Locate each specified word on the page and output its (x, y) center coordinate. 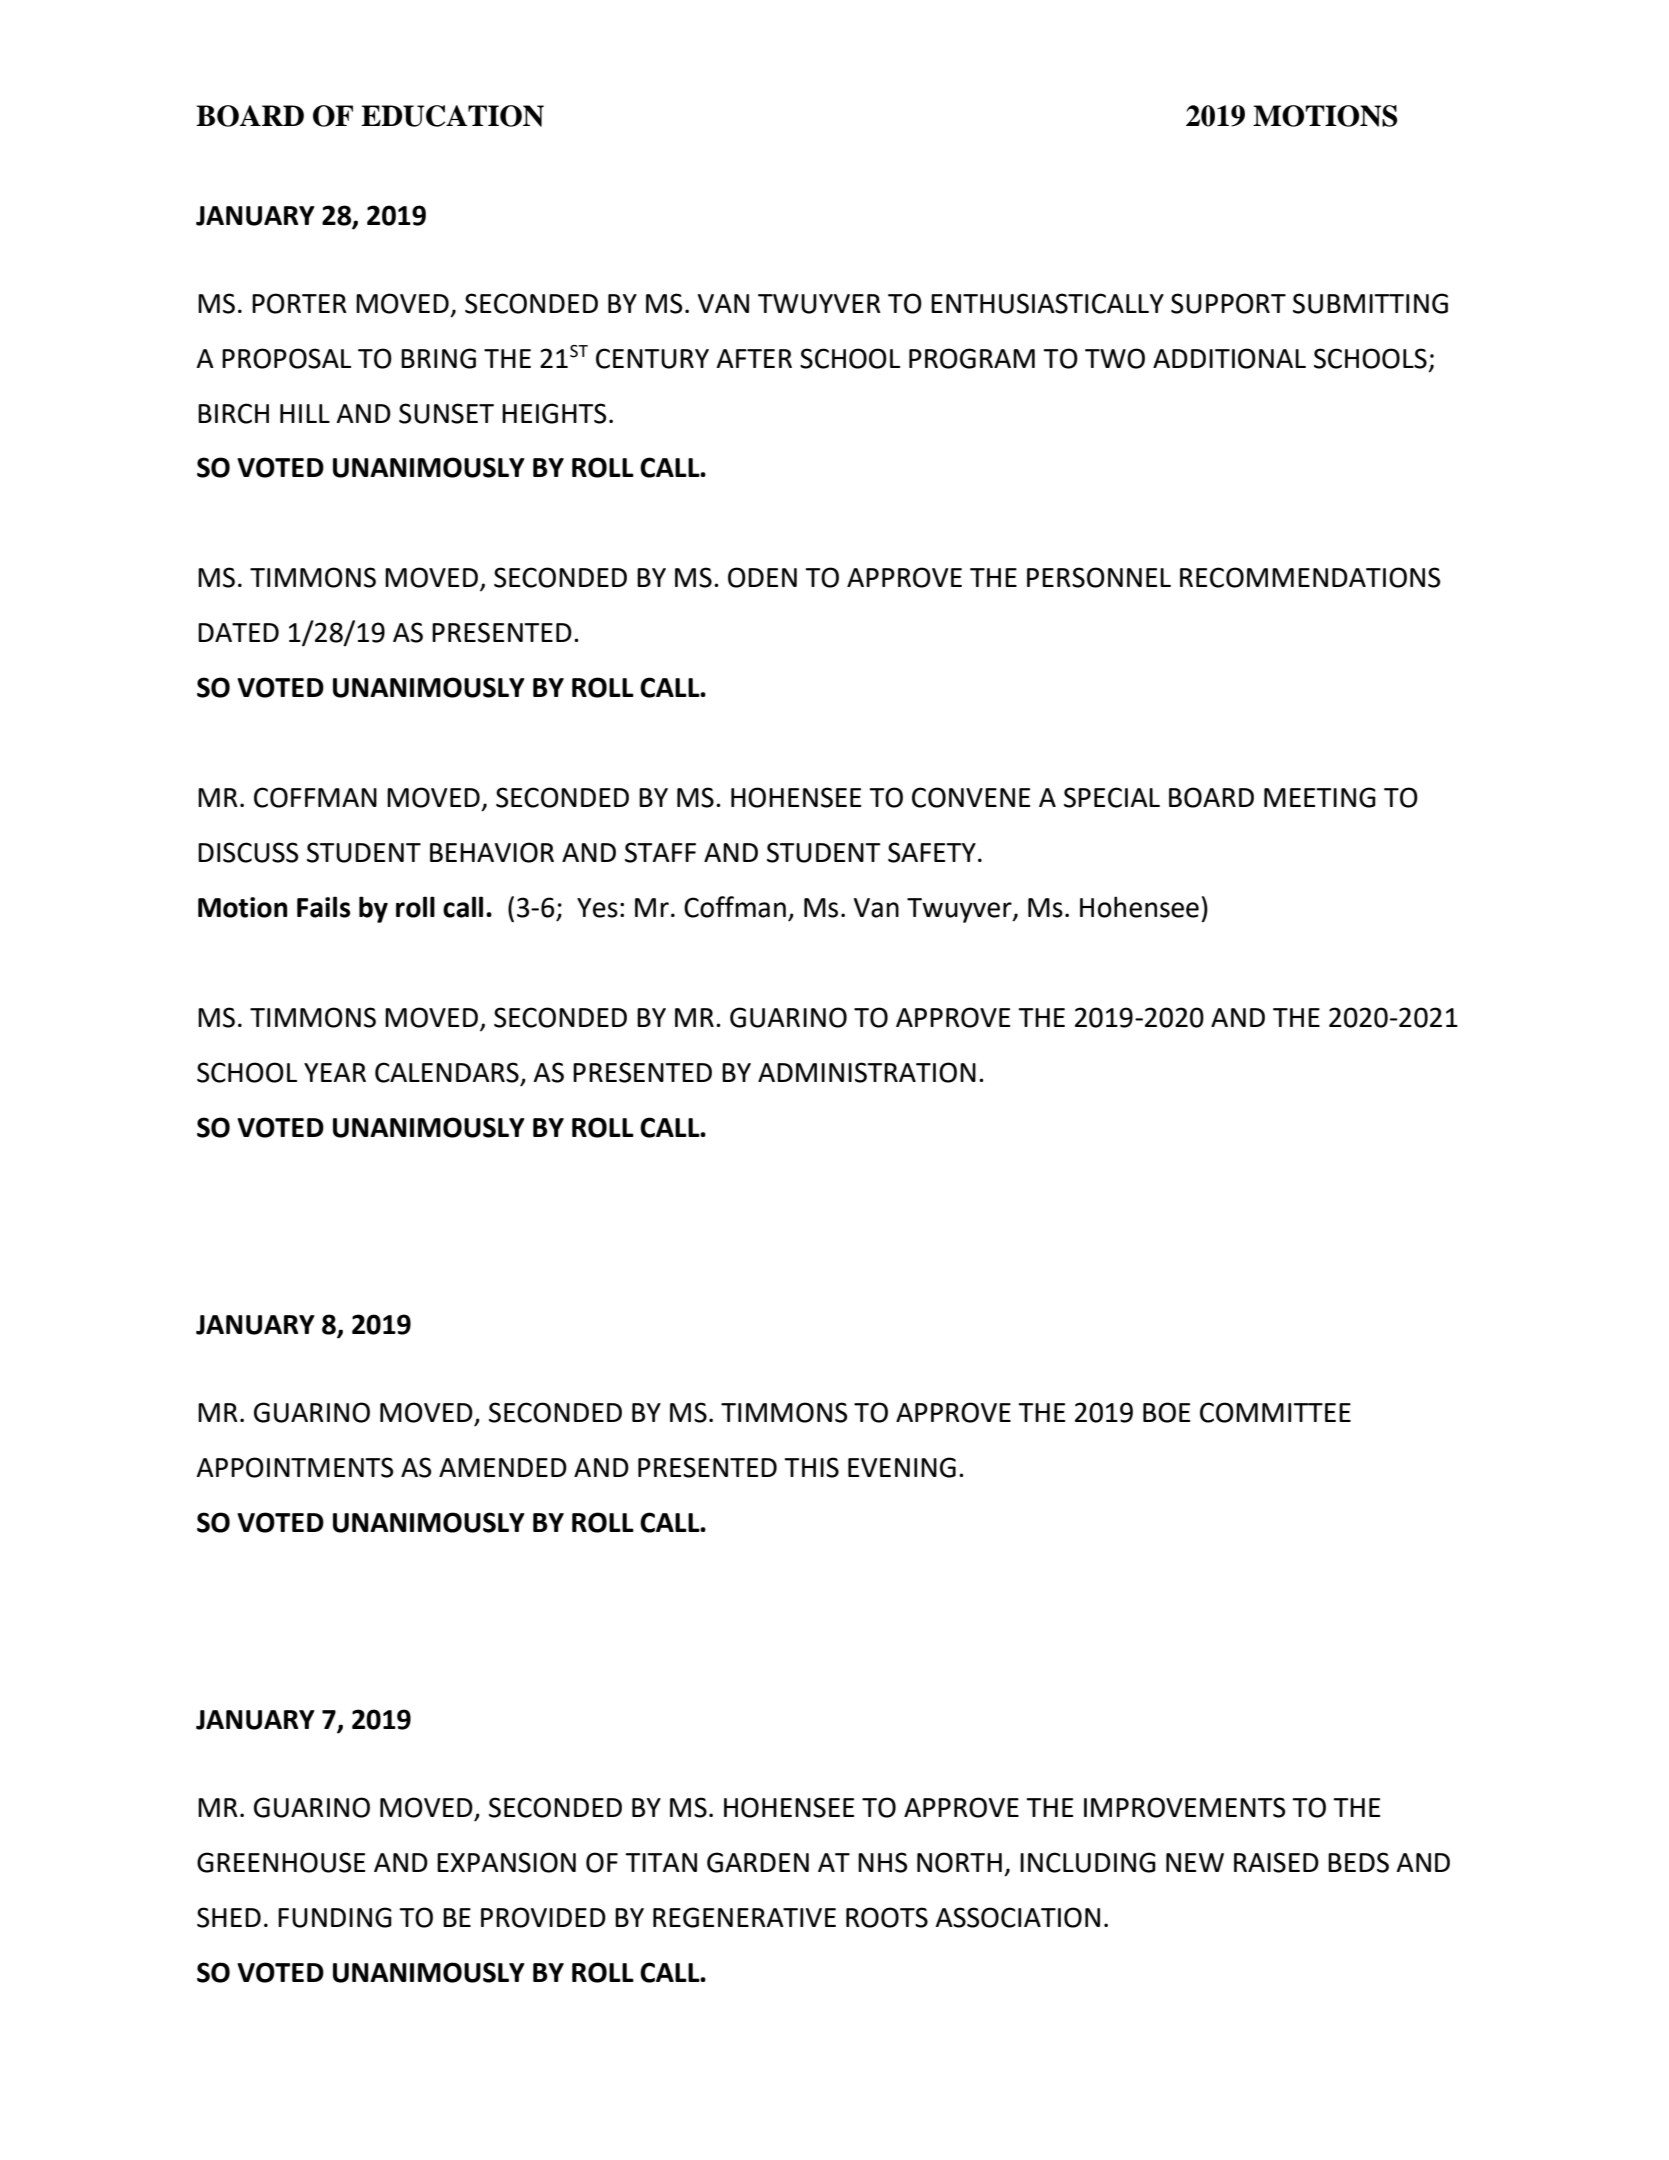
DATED (238, 632)
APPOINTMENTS (294, 1467)
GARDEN (758, 1862)
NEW (1195, 1862)
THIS (811, 1467)
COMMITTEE (1275, 1412)
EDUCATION (452, 116)
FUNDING (335, 1917)
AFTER (754, 358)
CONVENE (971, 797)
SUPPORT (1228, 303)
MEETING (1320, 797)
